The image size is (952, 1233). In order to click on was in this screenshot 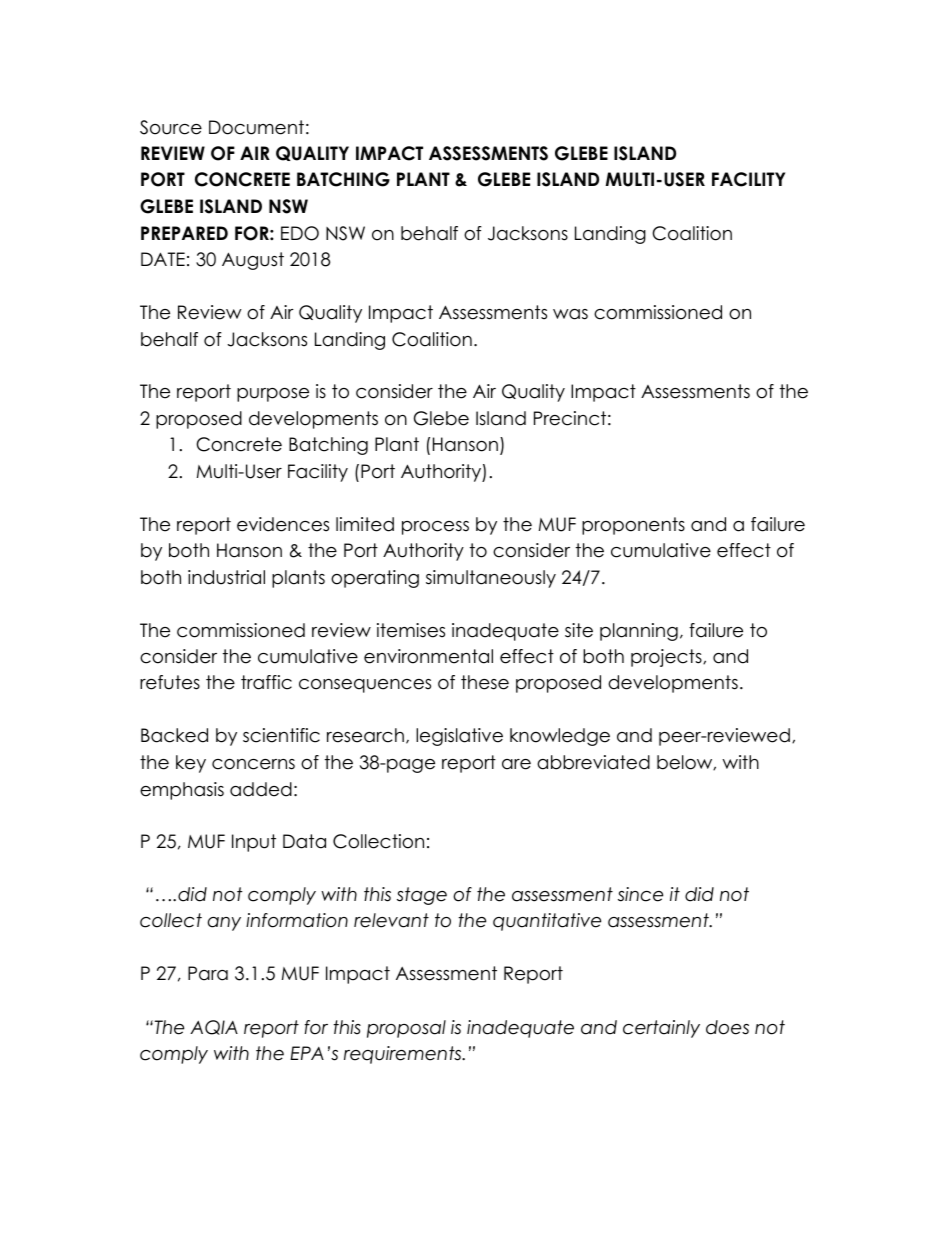, I will do `click(570, 314)`.
